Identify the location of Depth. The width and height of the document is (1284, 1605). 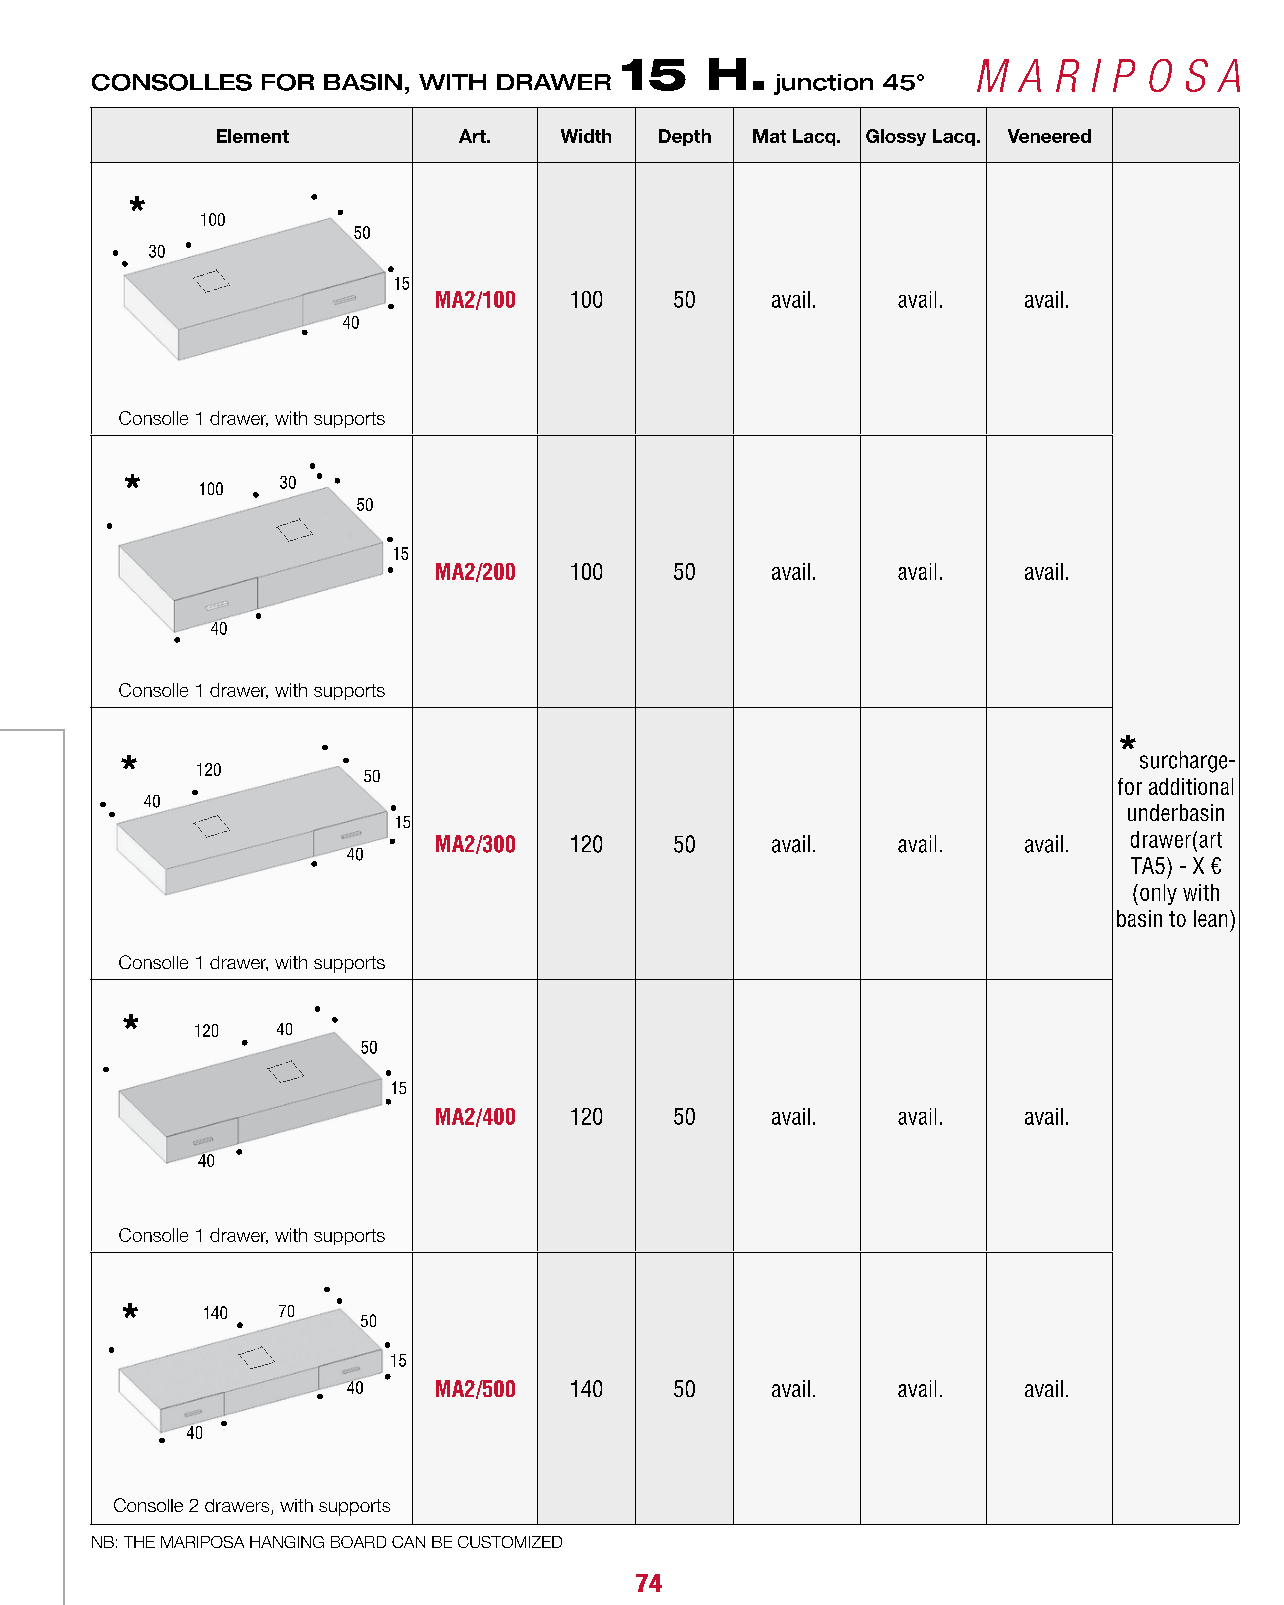
(685, 137).
